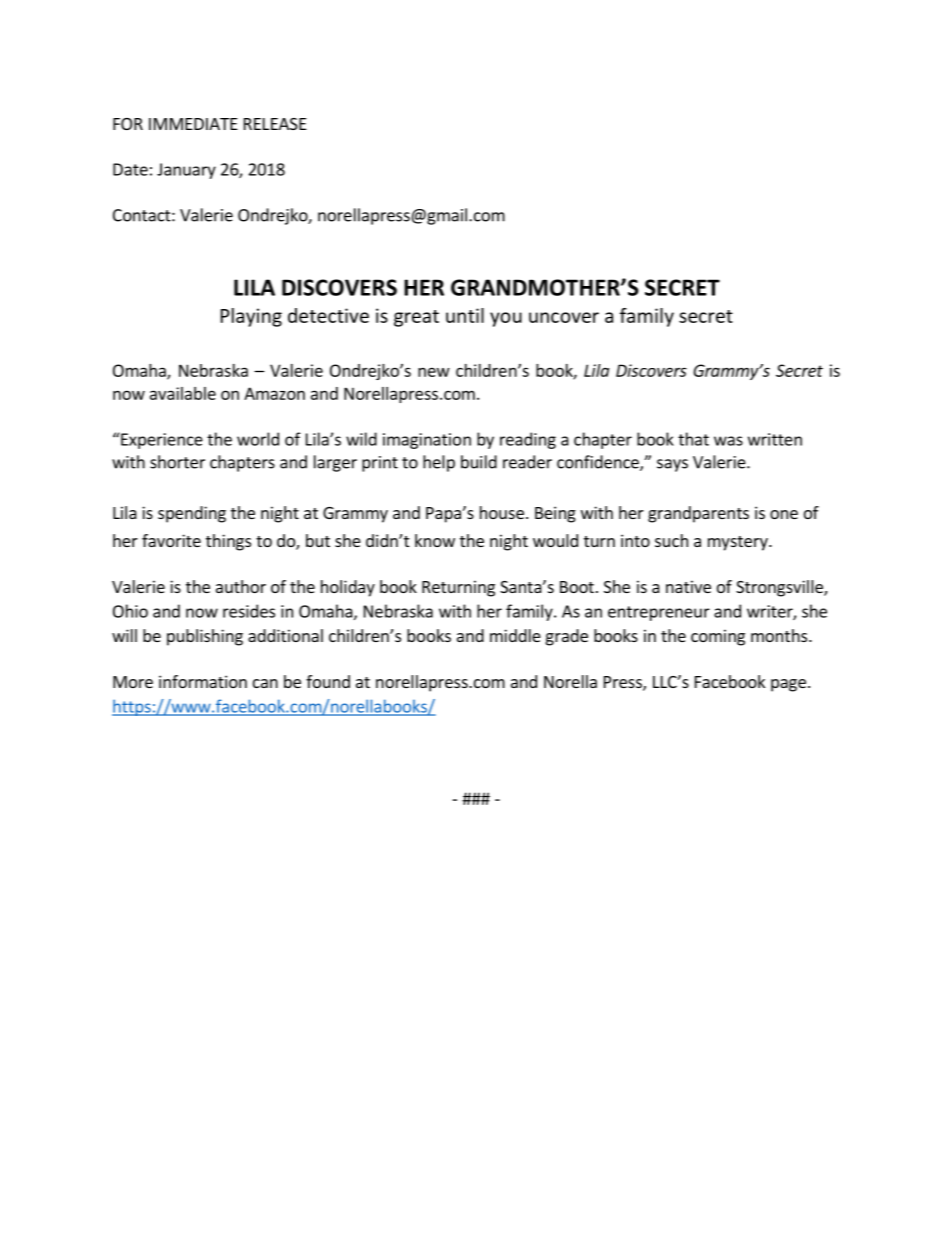 The width and height of the document is (952, 1233). Describe the element at coordinates (693, 439) in the document. I see `that` at that location.
